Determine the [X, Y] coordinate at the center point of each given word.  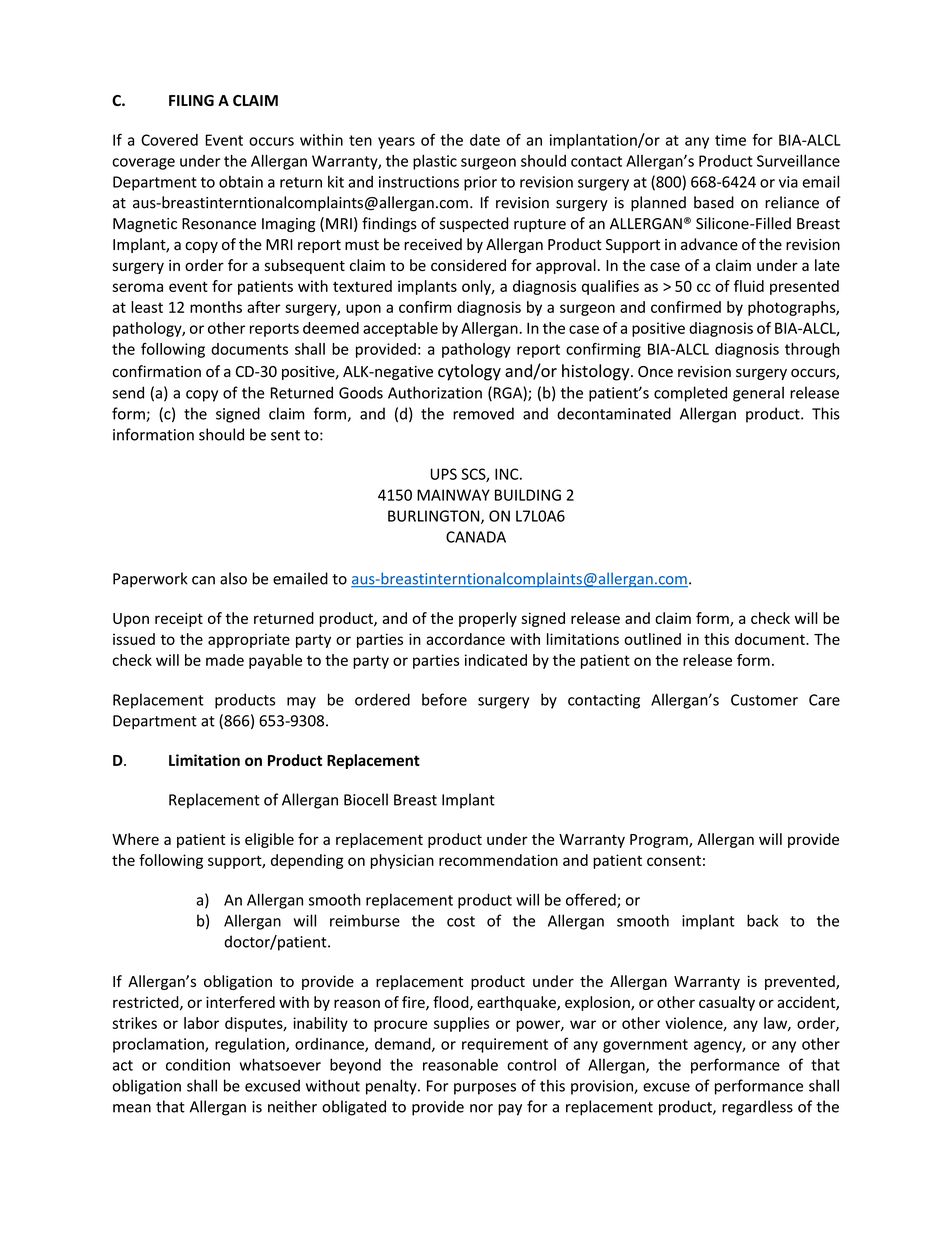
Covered [169, 140]
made [225, 660]
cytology [469, 372]
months [216, 307]
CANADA [476, 537]
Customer [764, 700]
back [762, 920]
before [444, 699]
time [730, 140]
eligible [269, 840]
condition [198, 1064]
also [233, 578]
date [485, 140]
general [758, 394]
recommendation [498, 860]
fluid [749, 286]
